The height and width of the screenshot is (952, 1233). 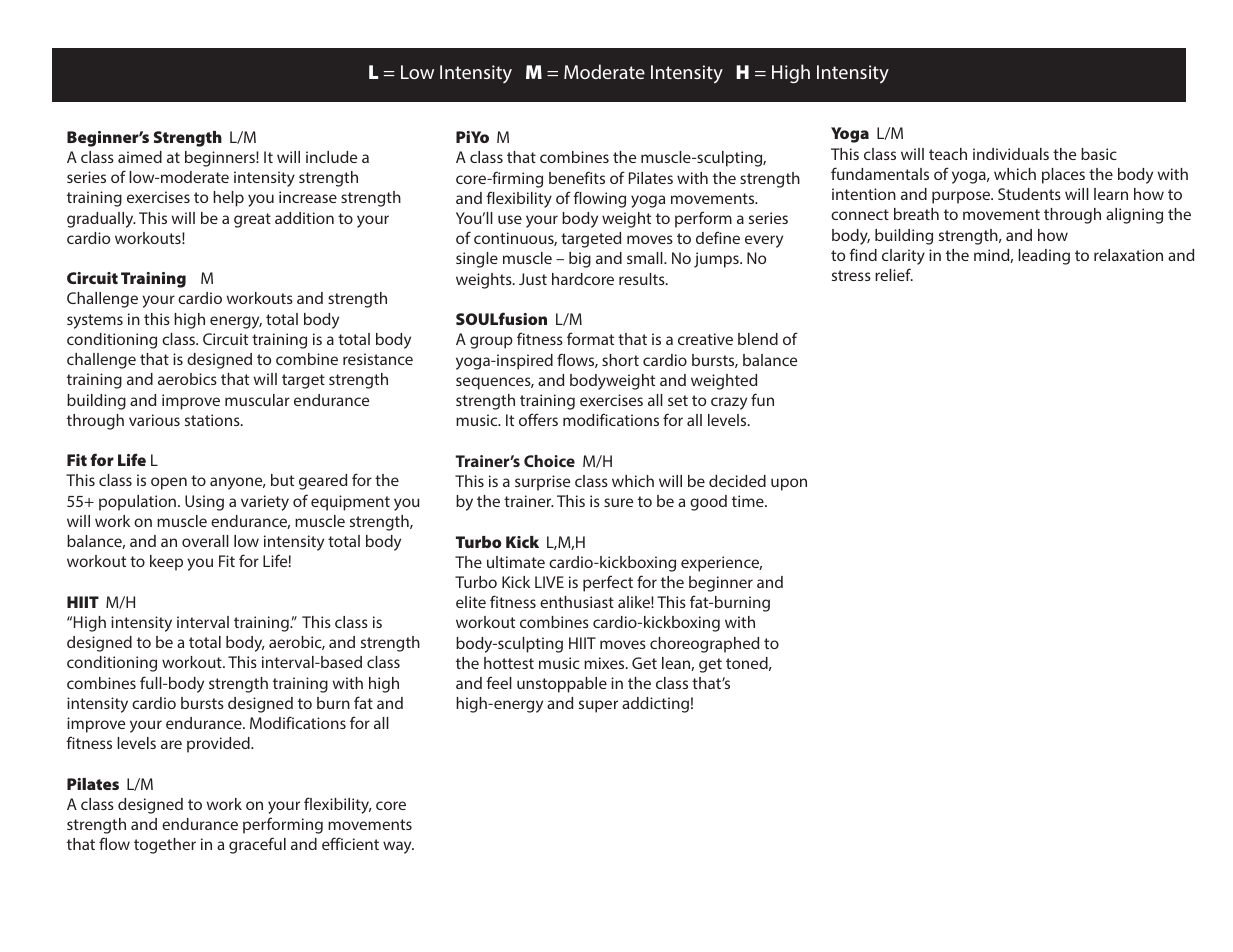 What do you see at coordinates (605, 663) in the screenshot?
I see `mixes` at bounding box center [605, 663].
